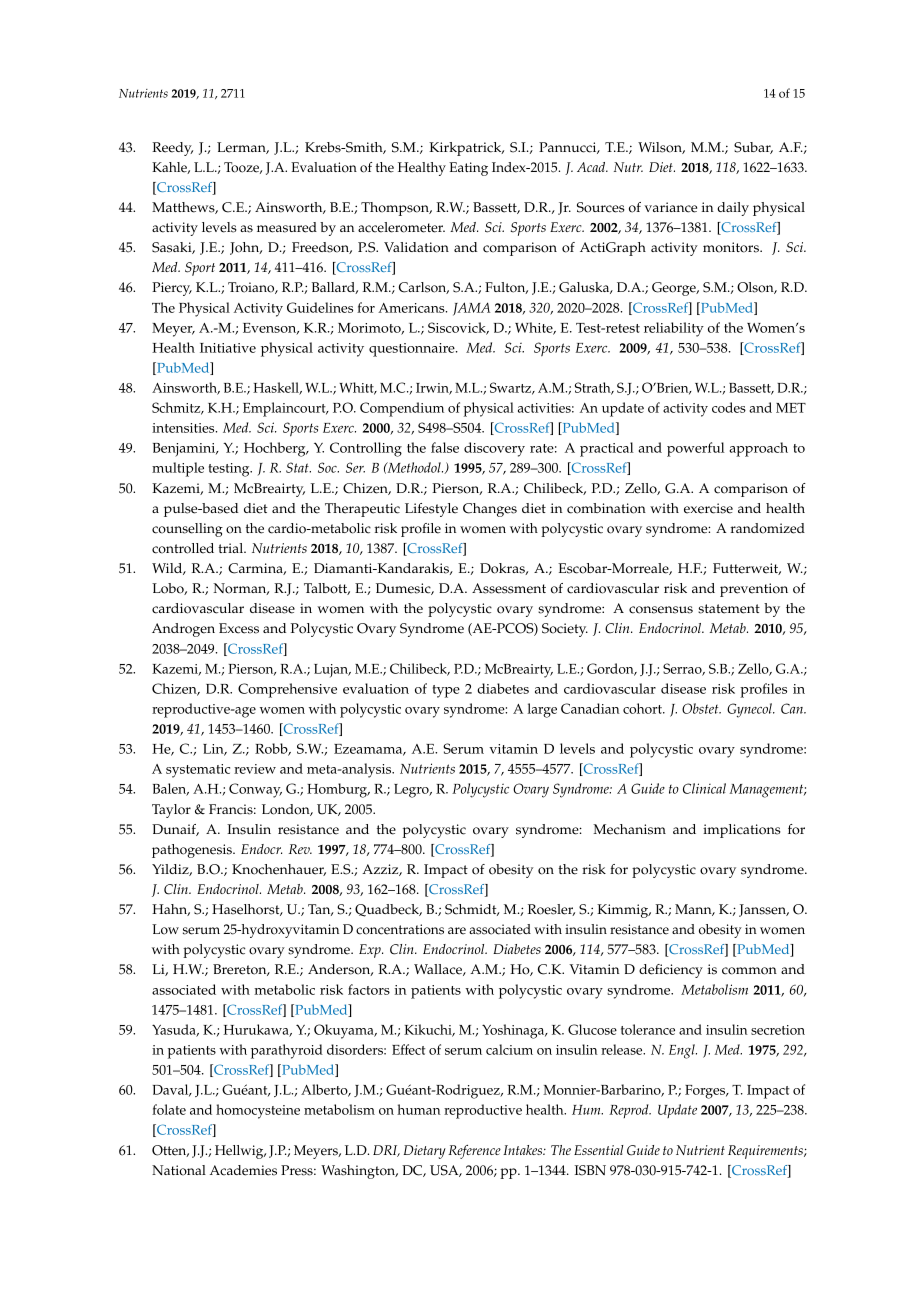 This document has height=1308, width=924. I want to click on daily, so click(733, 209).
